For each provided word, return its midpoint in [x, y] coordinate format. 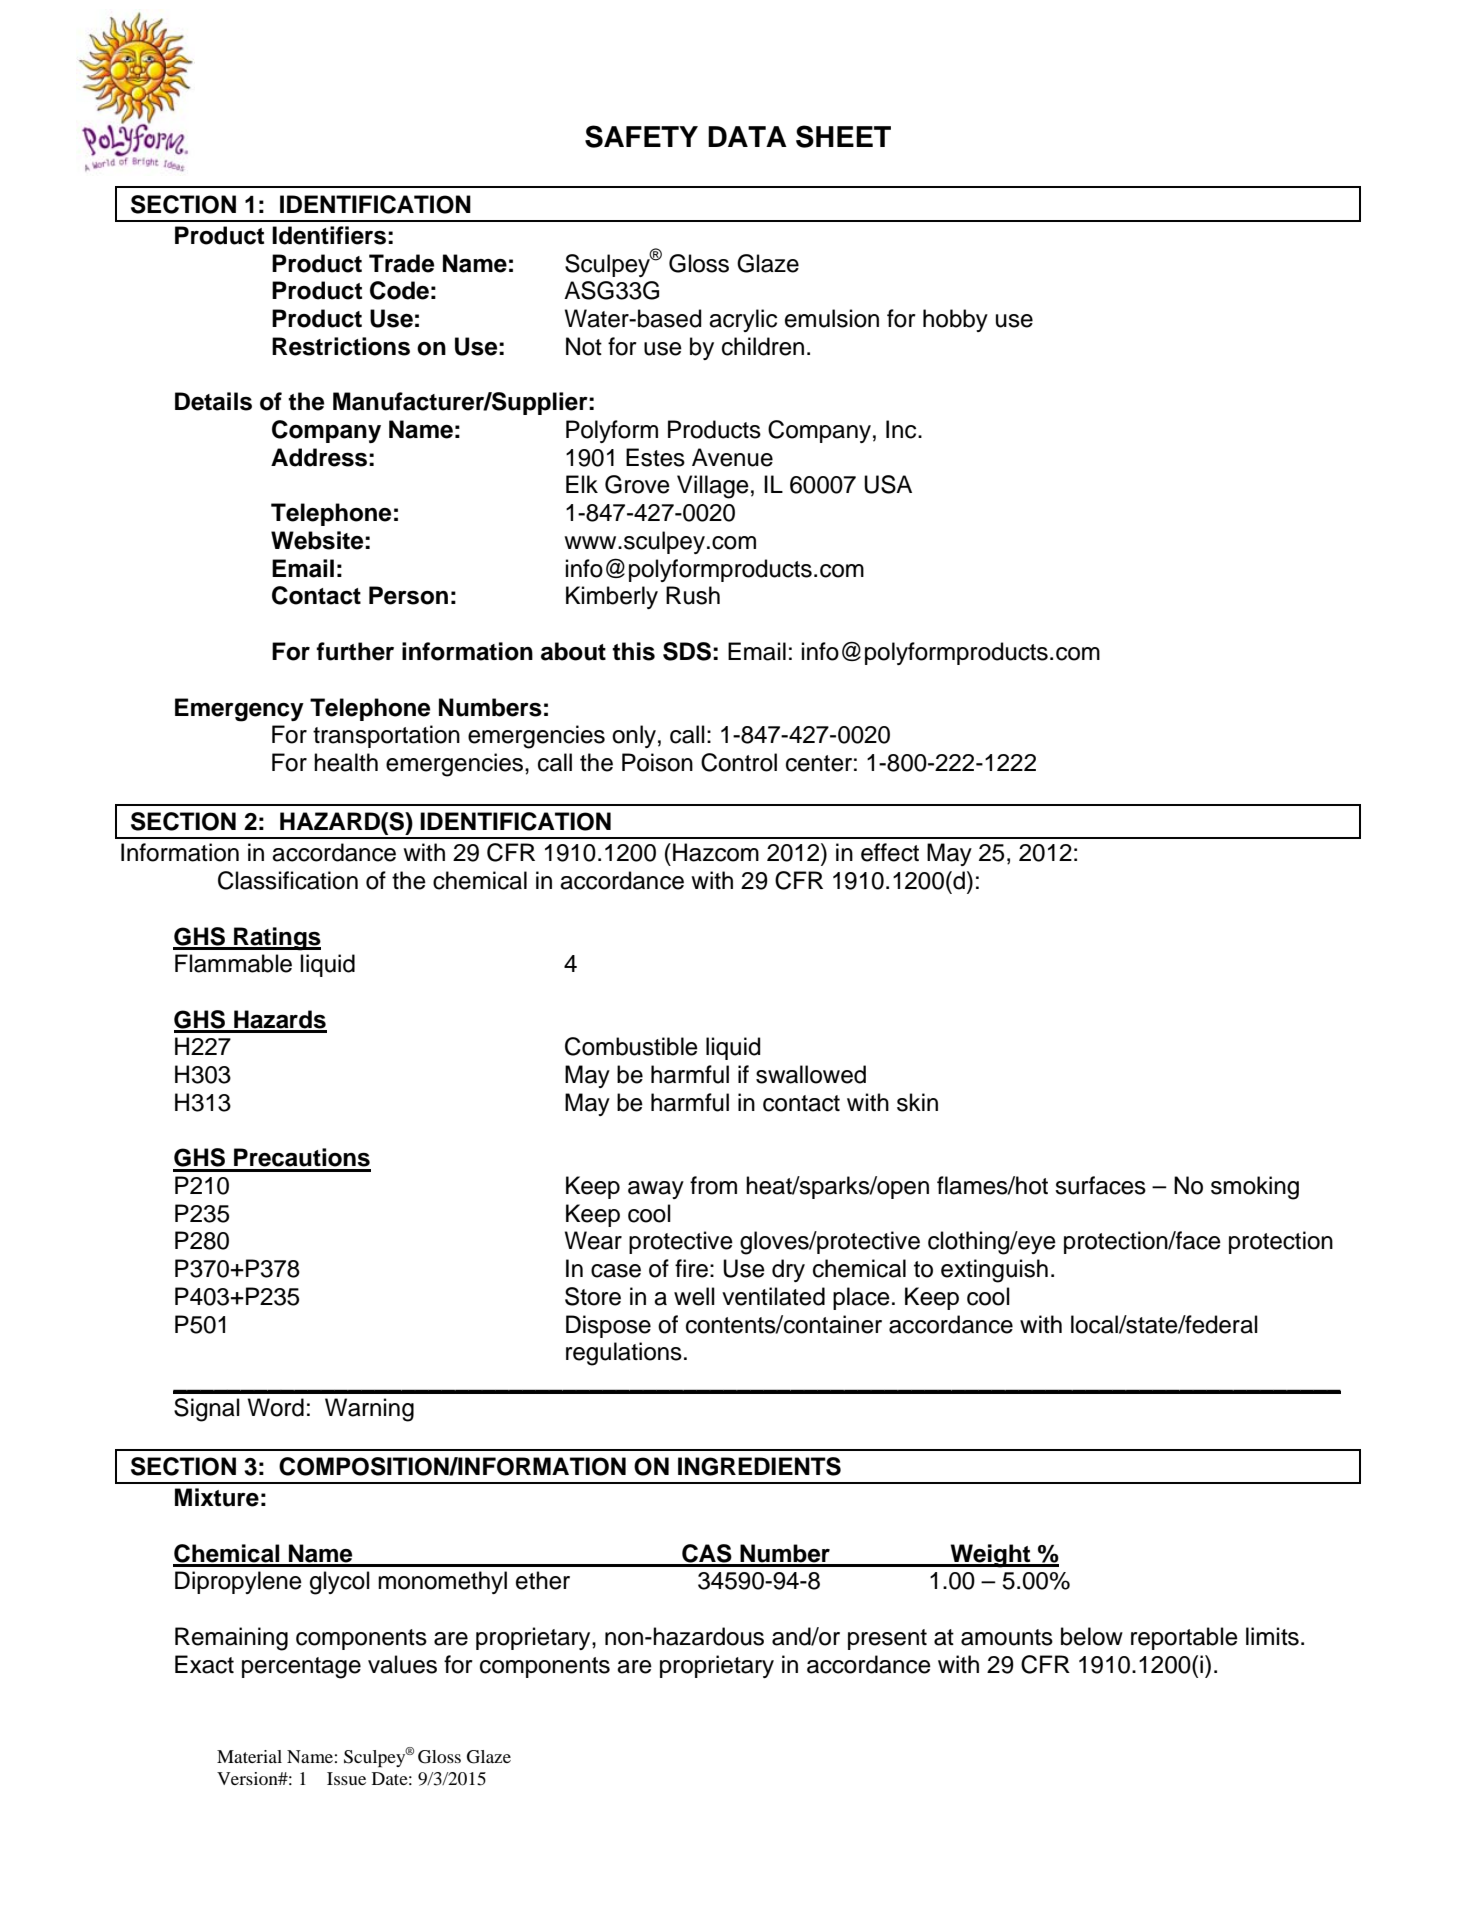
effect [890, 852]
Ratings [276, 939]
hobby [955, 320]
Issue [346, 1778]
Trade [401, 263]
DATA [747, 136]
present [887, 1639]
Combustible [631, 1046]
